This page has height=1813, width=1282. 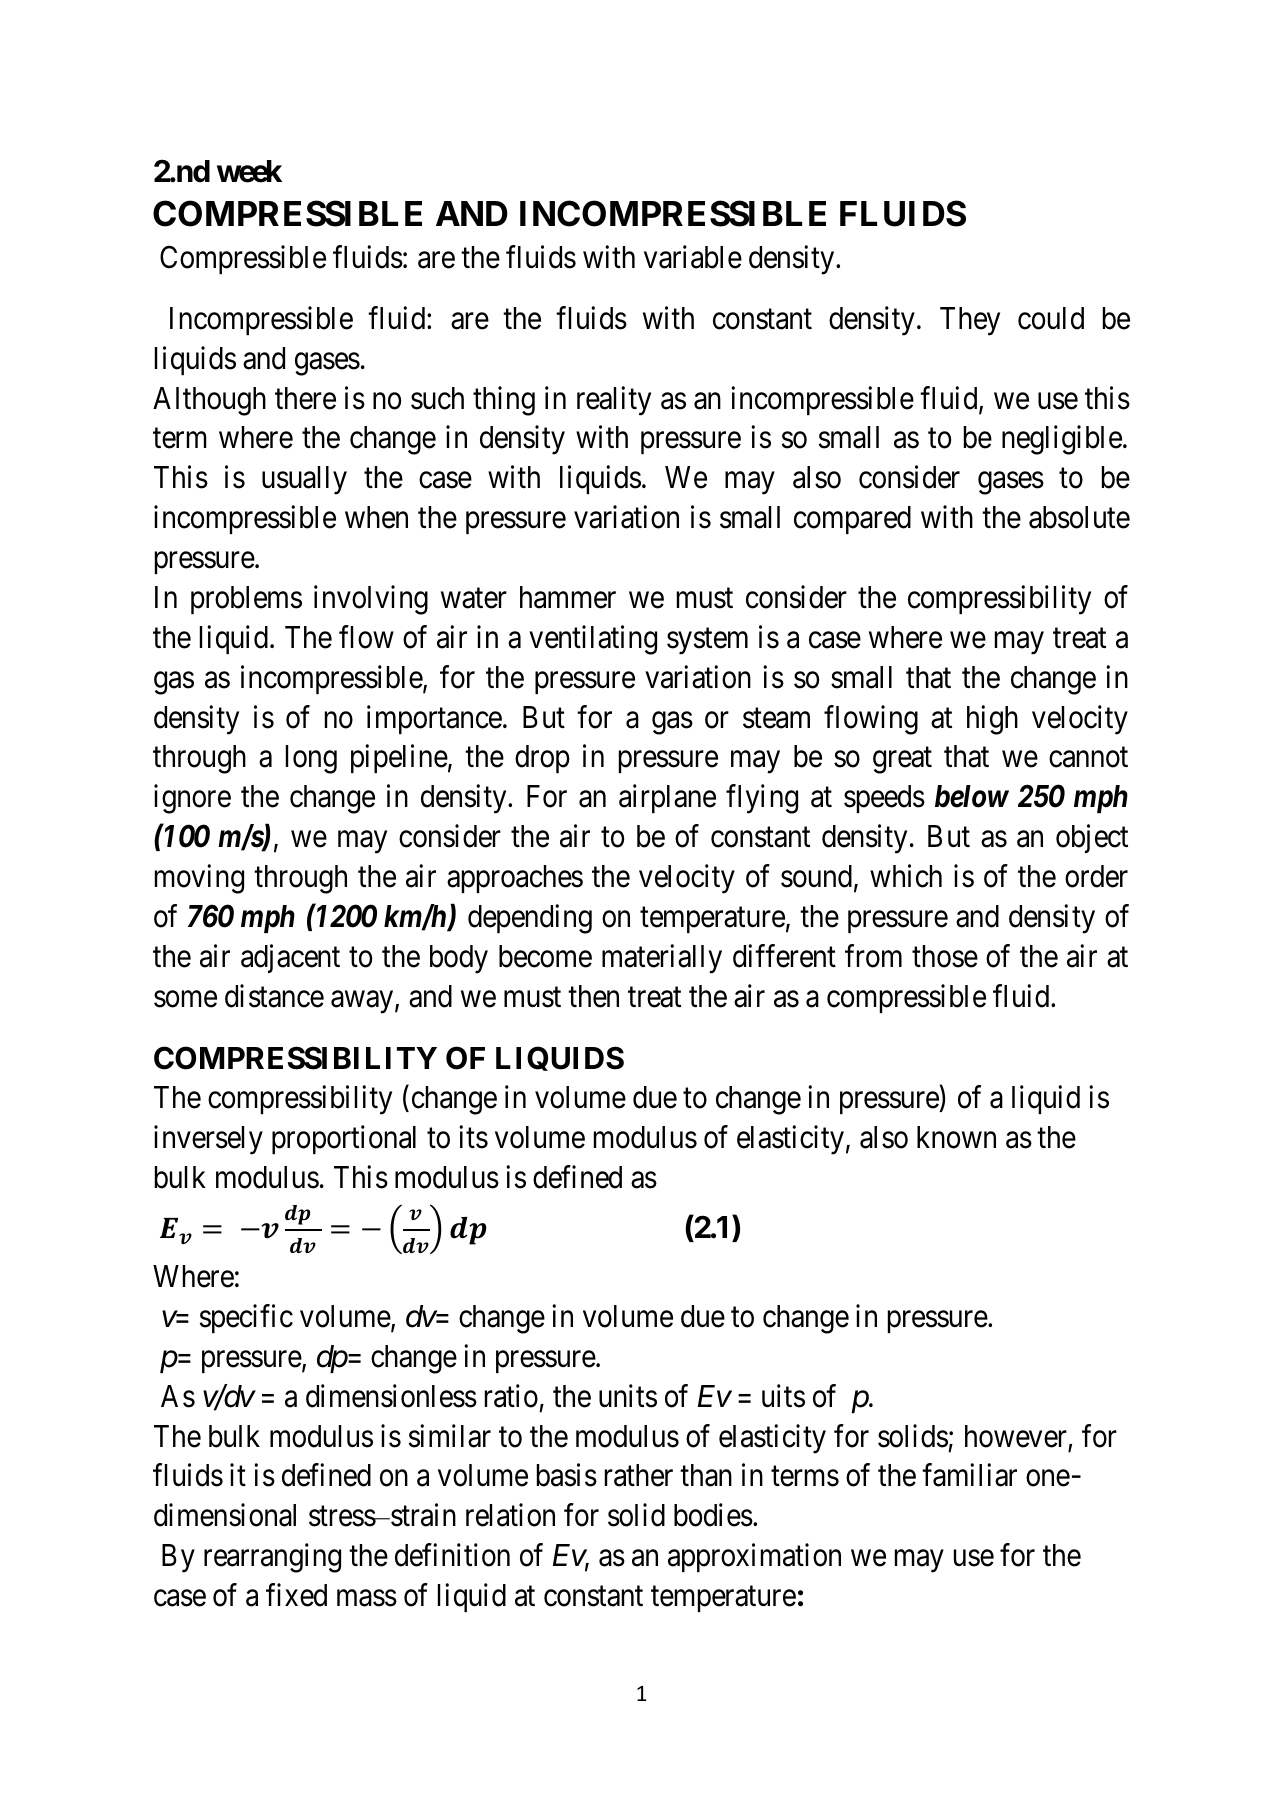 I want to click on familiar, so click(x=969, y=1475).
